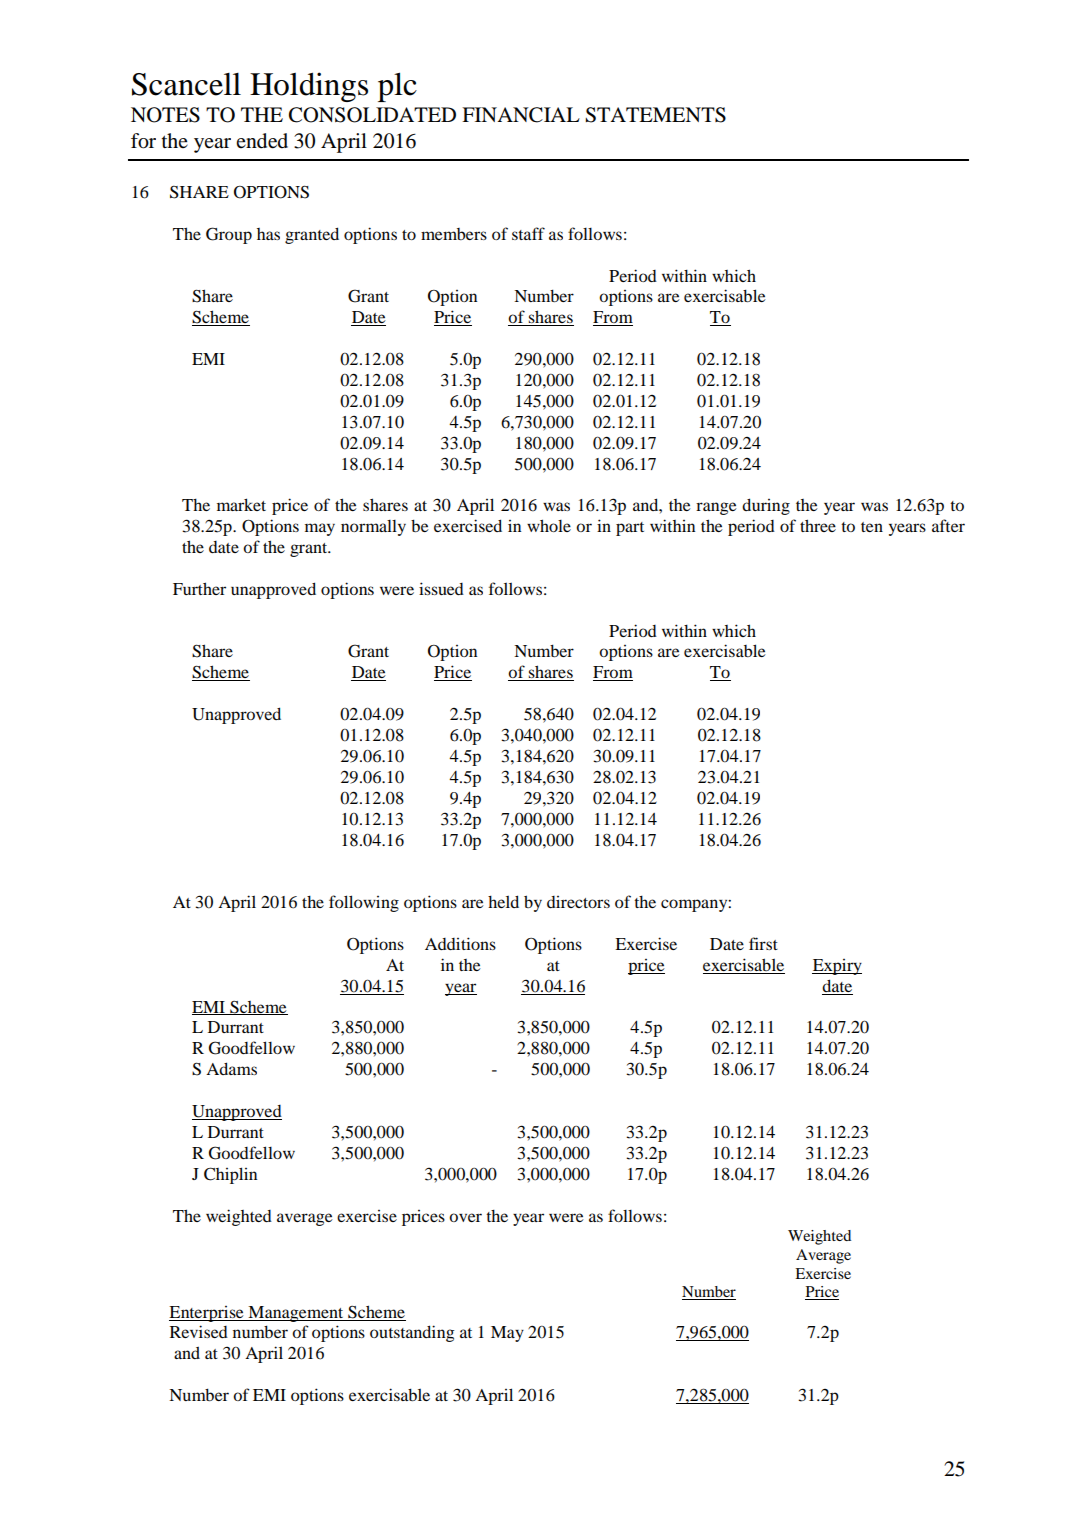 The image size is (1081, 1529). I want to click on FINANCIAL, so click(521, 115).
